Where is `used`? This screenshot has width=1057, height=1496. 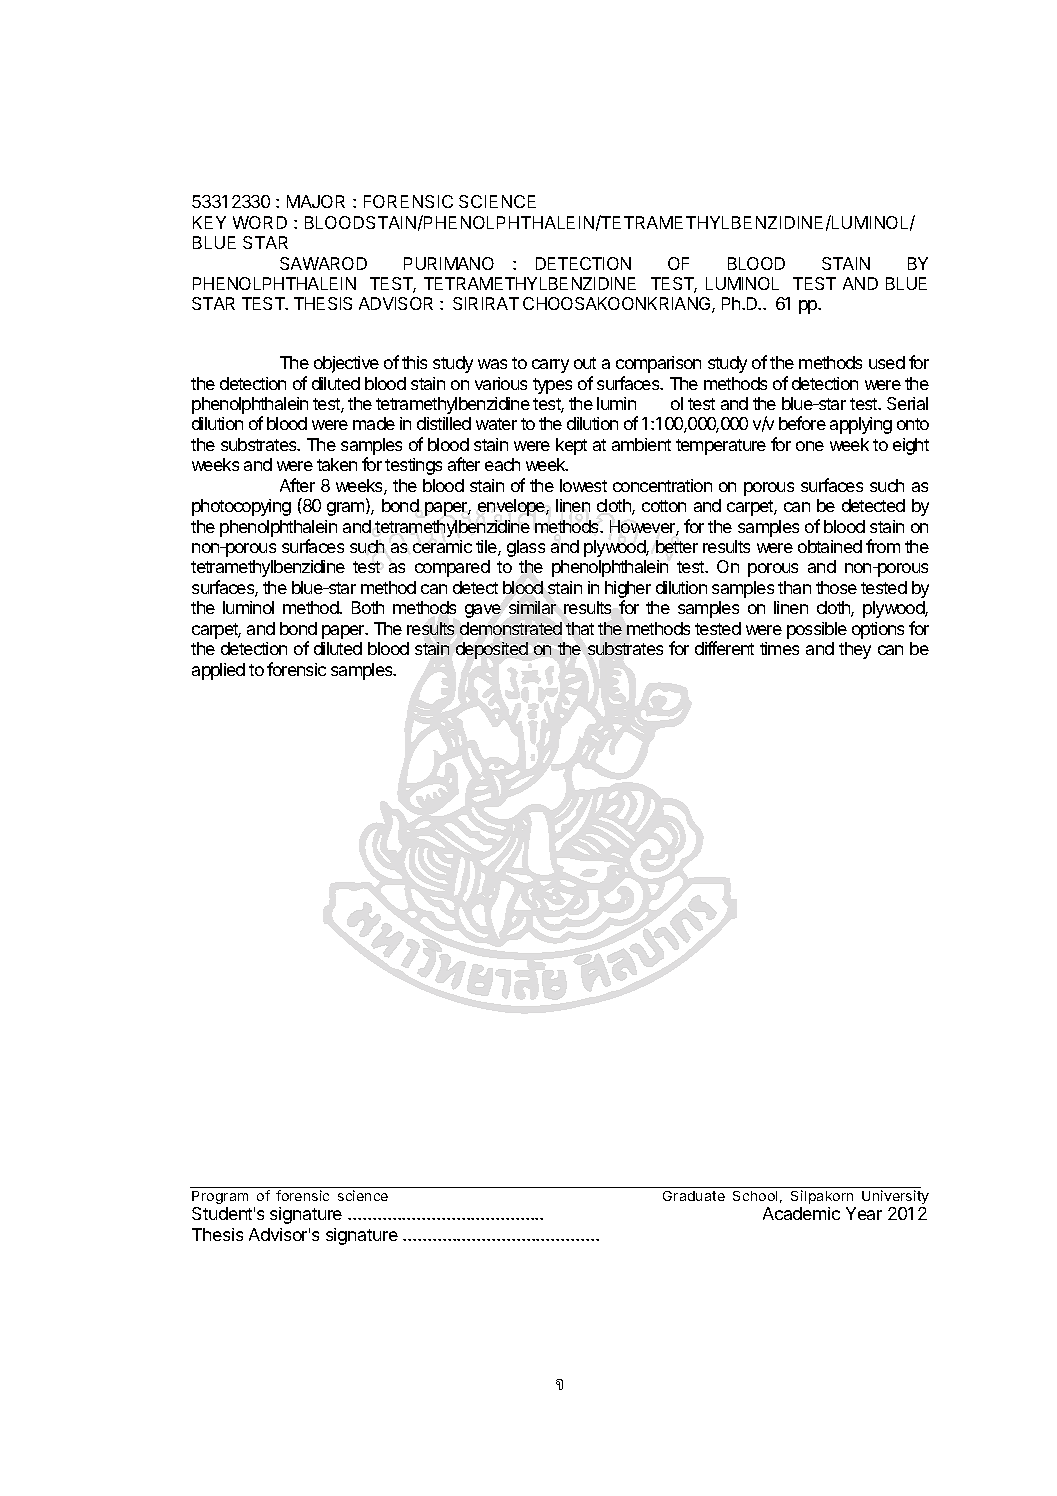
used is located at coordinates (887, 362).
